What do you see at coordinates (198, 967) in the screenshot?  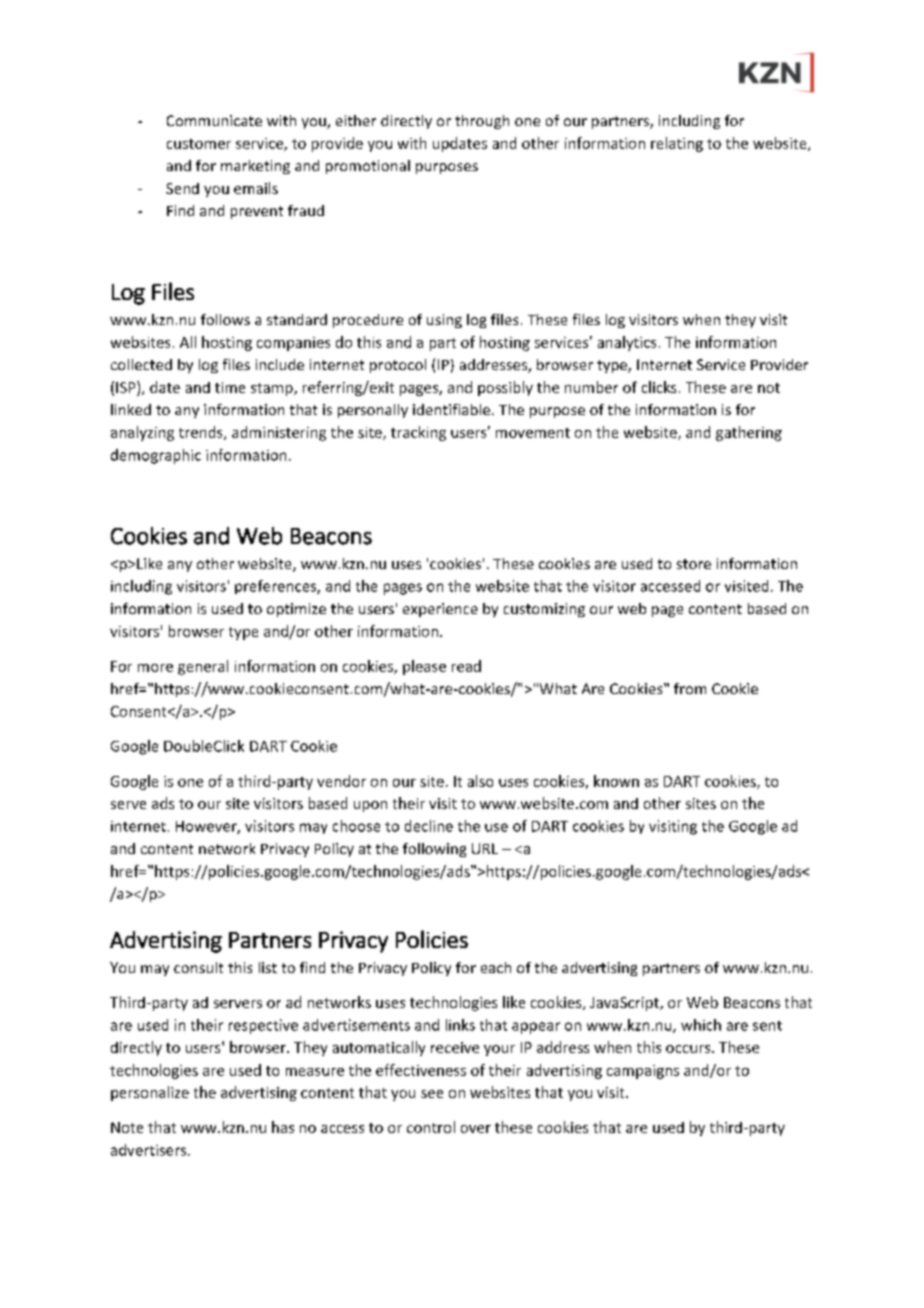 I see `consult` at bounding box center [198, 967].
